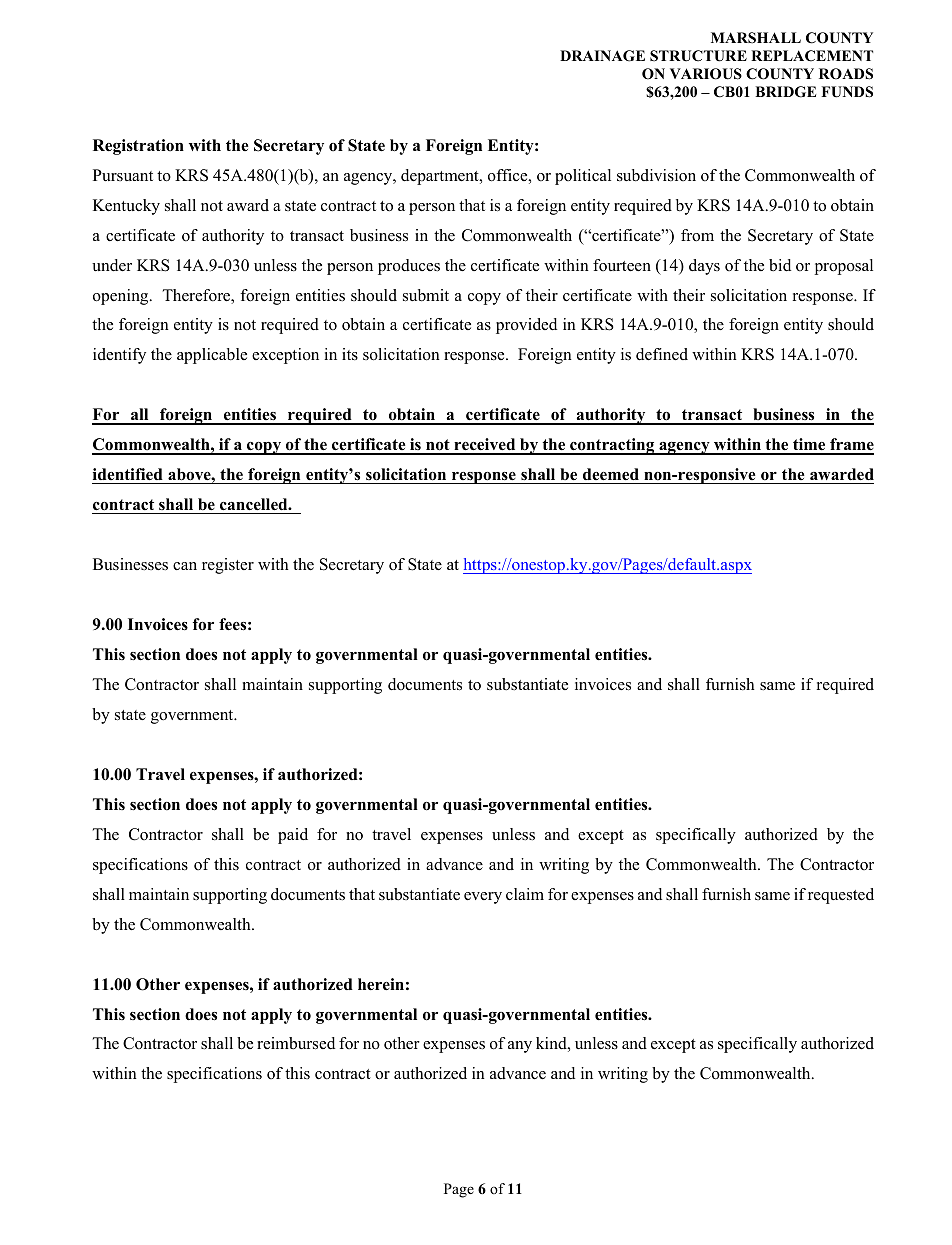 The image size is (952, 1245). I want to click on time, so click(809, 446).
